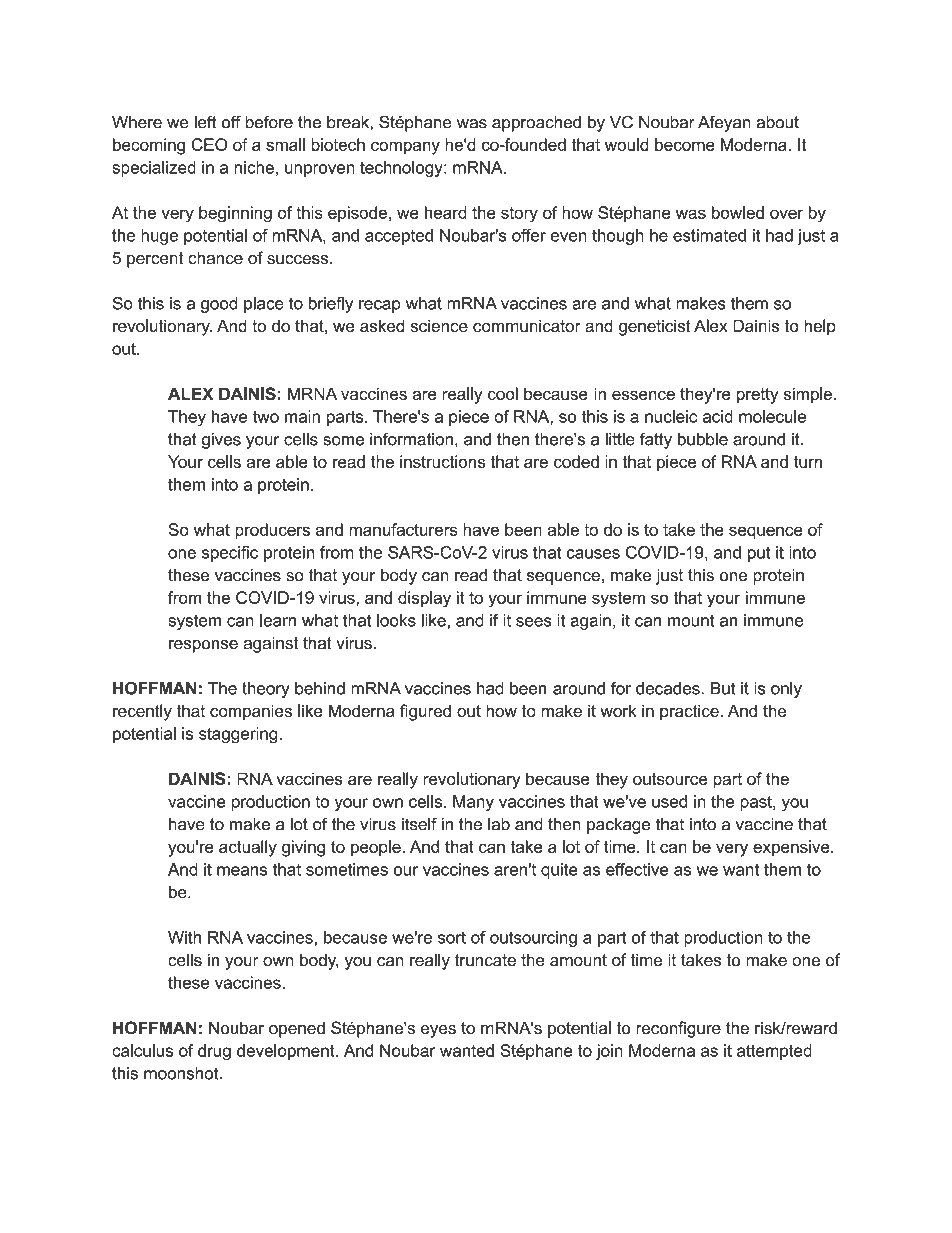 This screenshot has height=1233, width=952. What do you see at coordinates (685, 144) in the screenshot?
I see `become` at bounding box center [685, 144].
